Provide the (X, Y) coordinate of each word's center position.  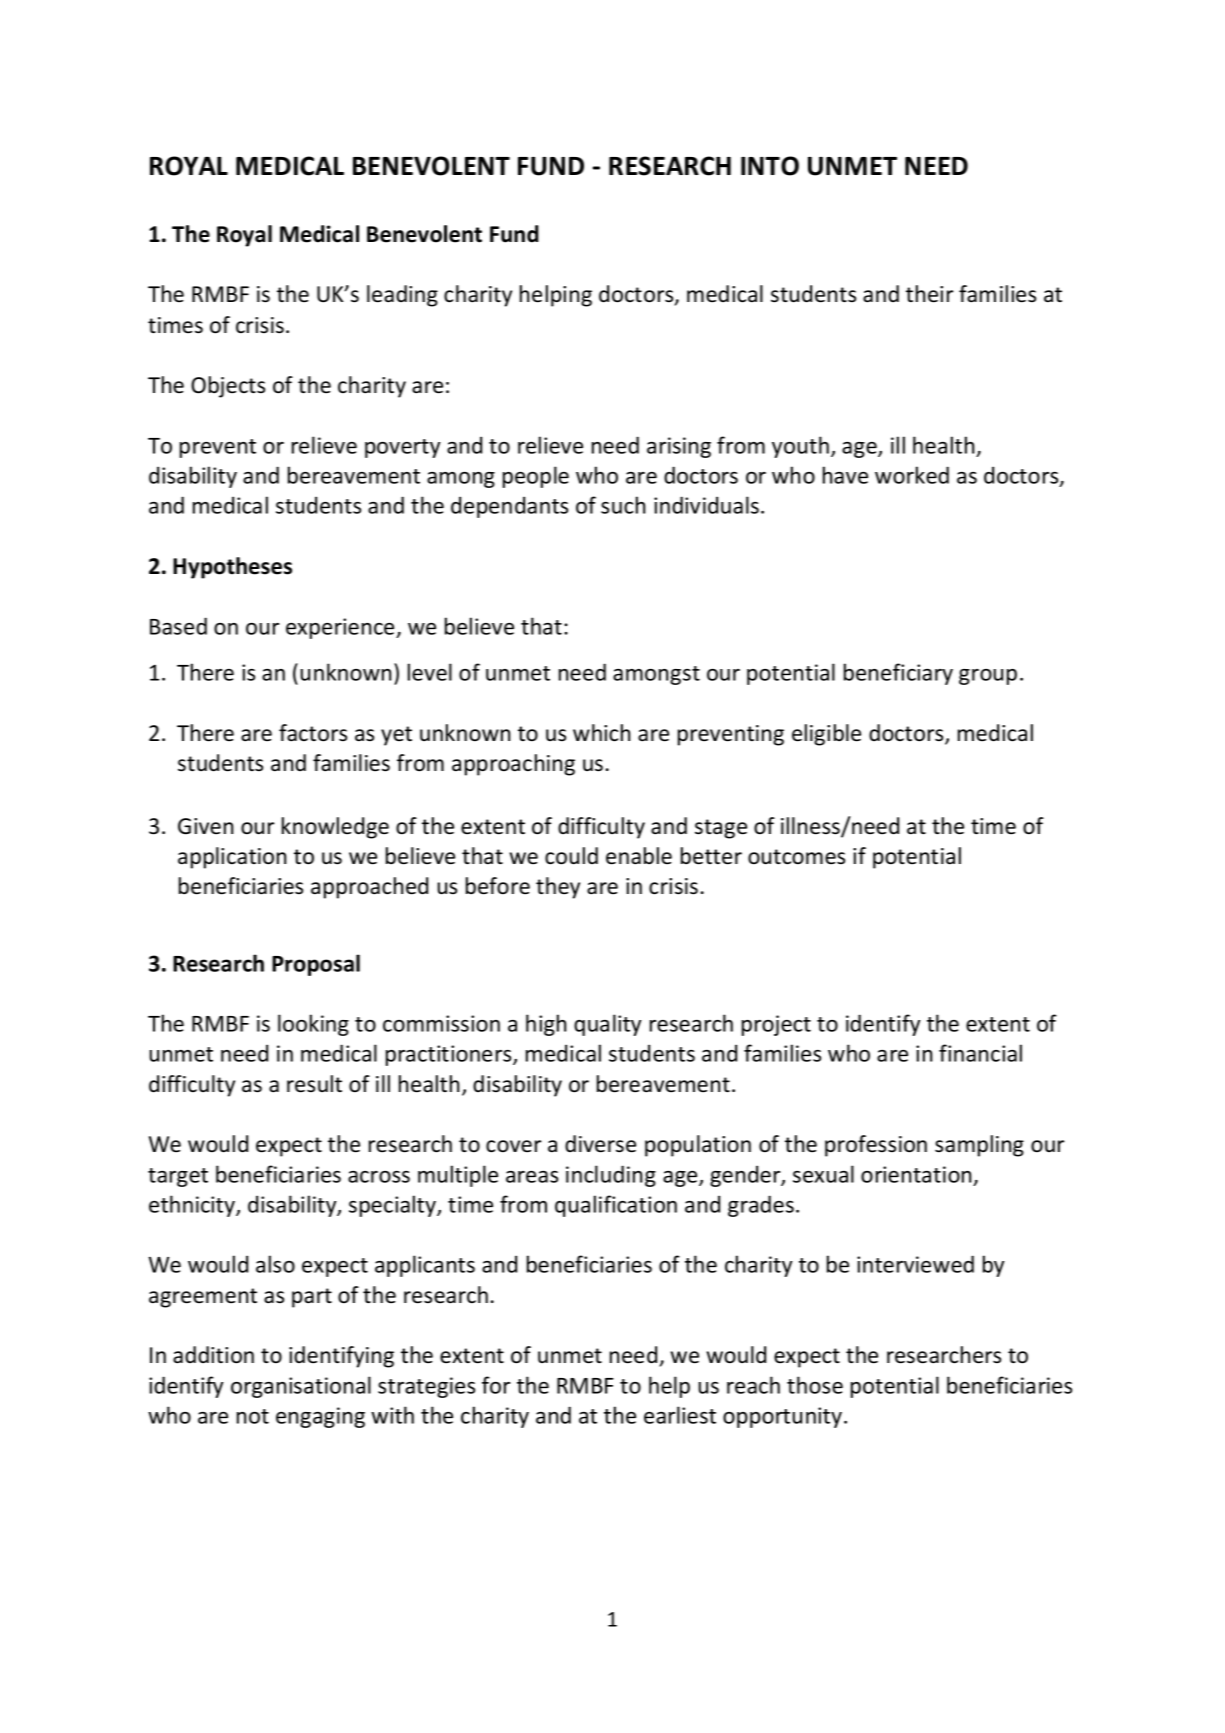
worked (912, 475)
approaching (513, 765)
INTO (770, 166)
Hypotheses (232, 568)
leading (402, 296)
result (314, 1084)
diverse (600, 1144)
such (623, 505)
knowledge (335, 828)
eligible (826, 735)
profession (876, 1146)
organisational (301, 1387)
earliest (680, 1415)
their (929, 294)
